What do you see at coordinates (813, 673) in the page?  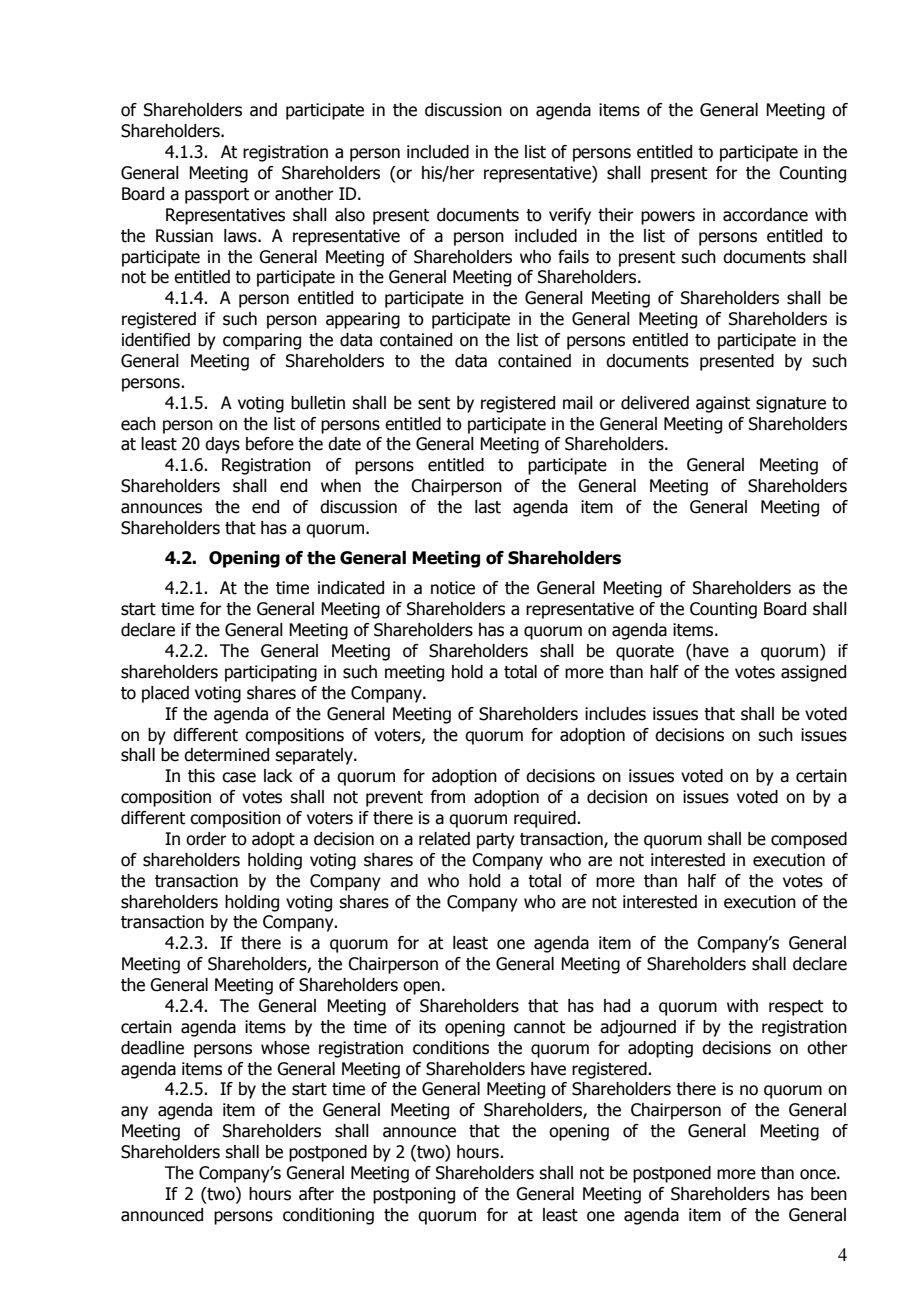 I see `assigned` at bounding box center [813, 673].
